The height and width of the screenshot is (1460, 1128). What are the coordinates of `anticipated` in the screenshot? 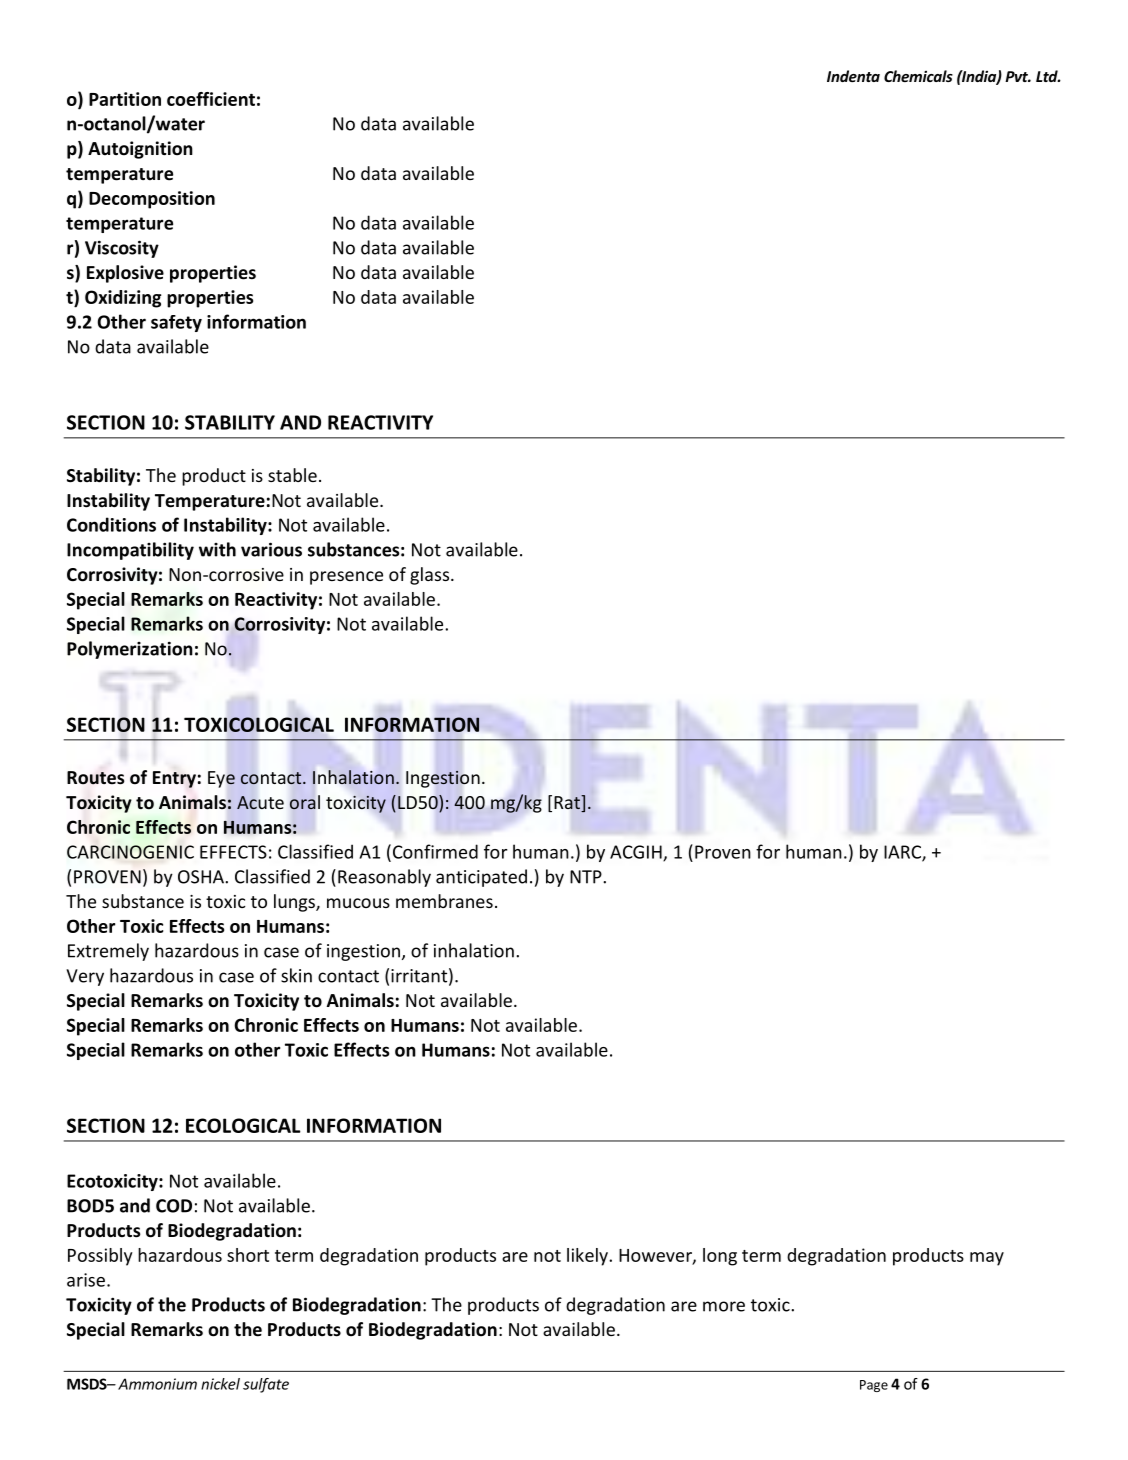 It's located at (481, 878).
